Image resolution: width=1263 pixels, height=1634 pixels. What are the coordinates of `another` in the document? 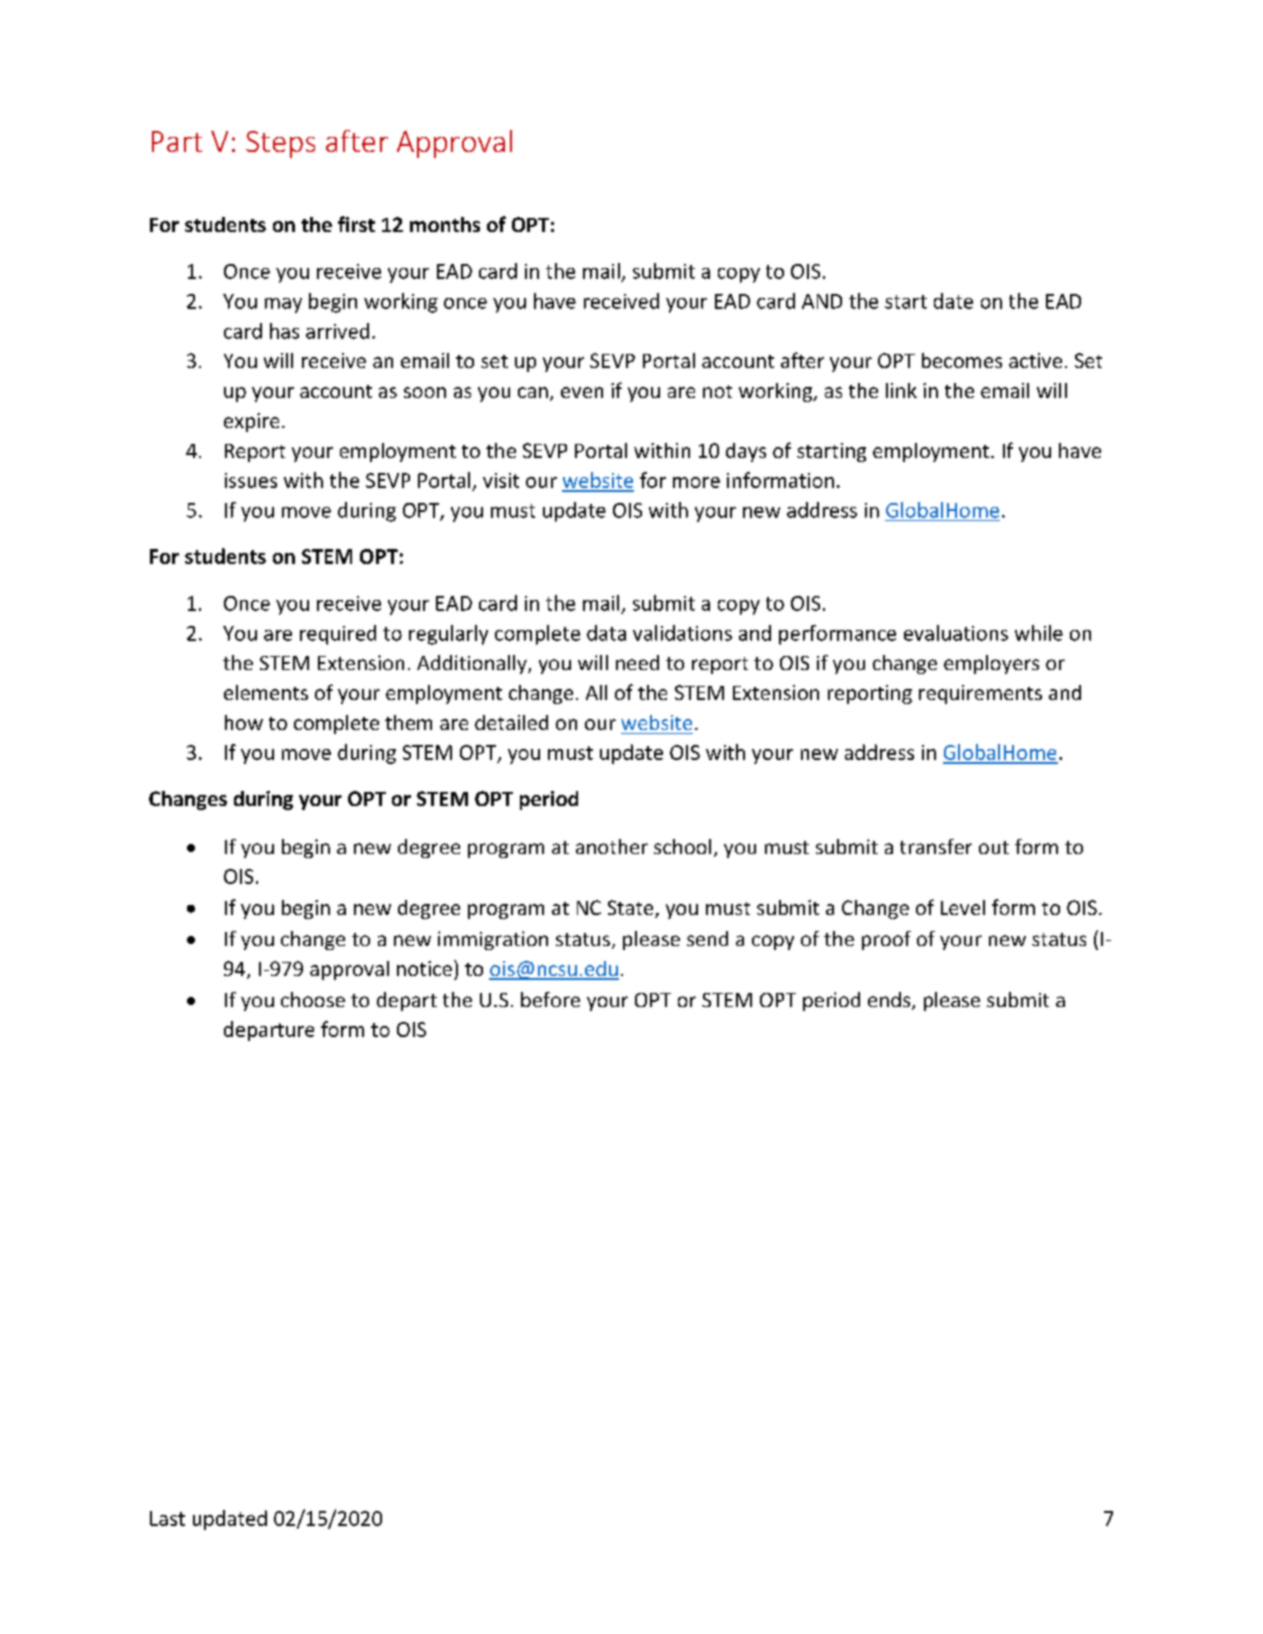 It's located at (612, 846).
